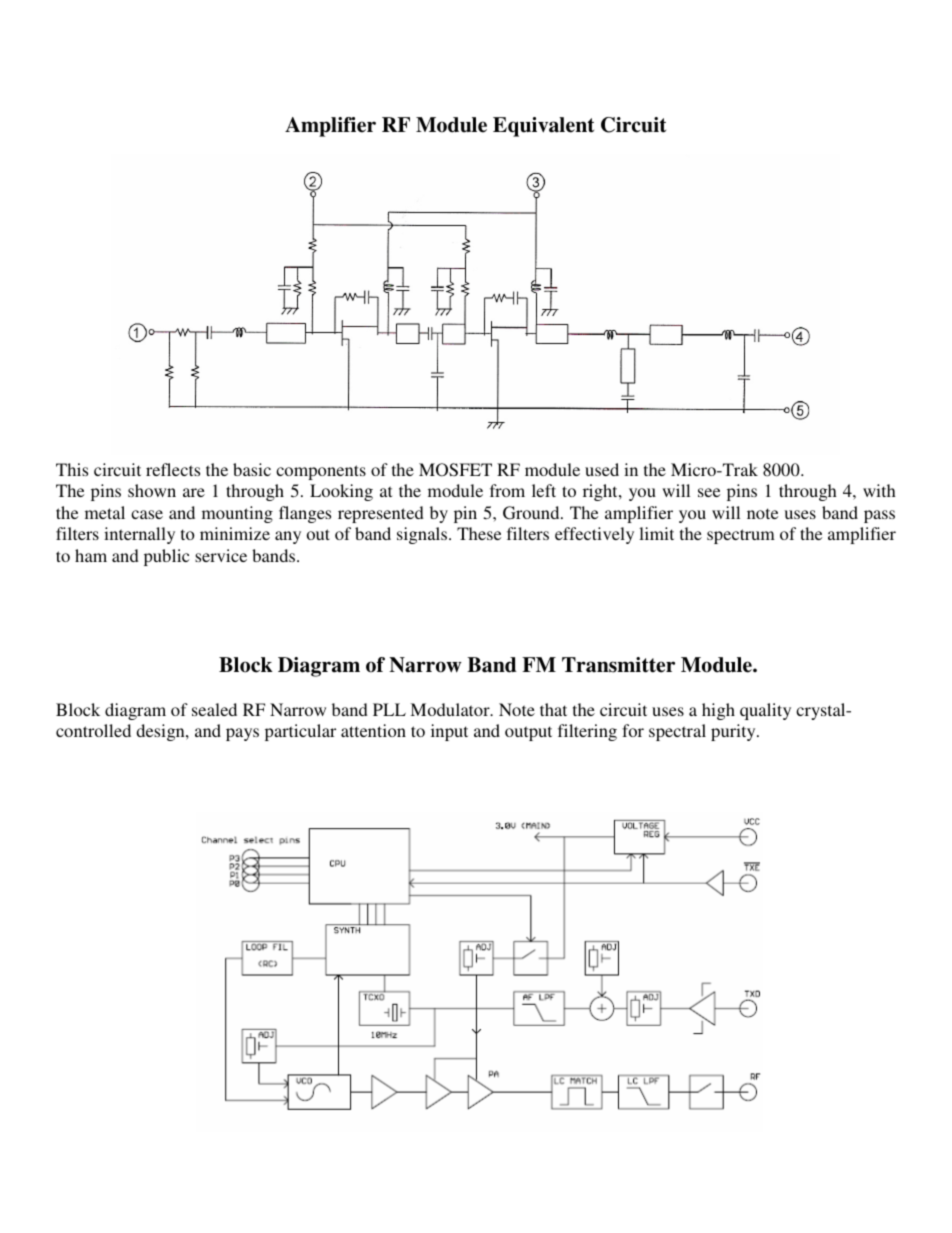 This screenshot has width=952, height=1233. What do you see at coordinates (741, 536) in the screenshot?
I see `spectrum` at bounding box center [741, 536].
